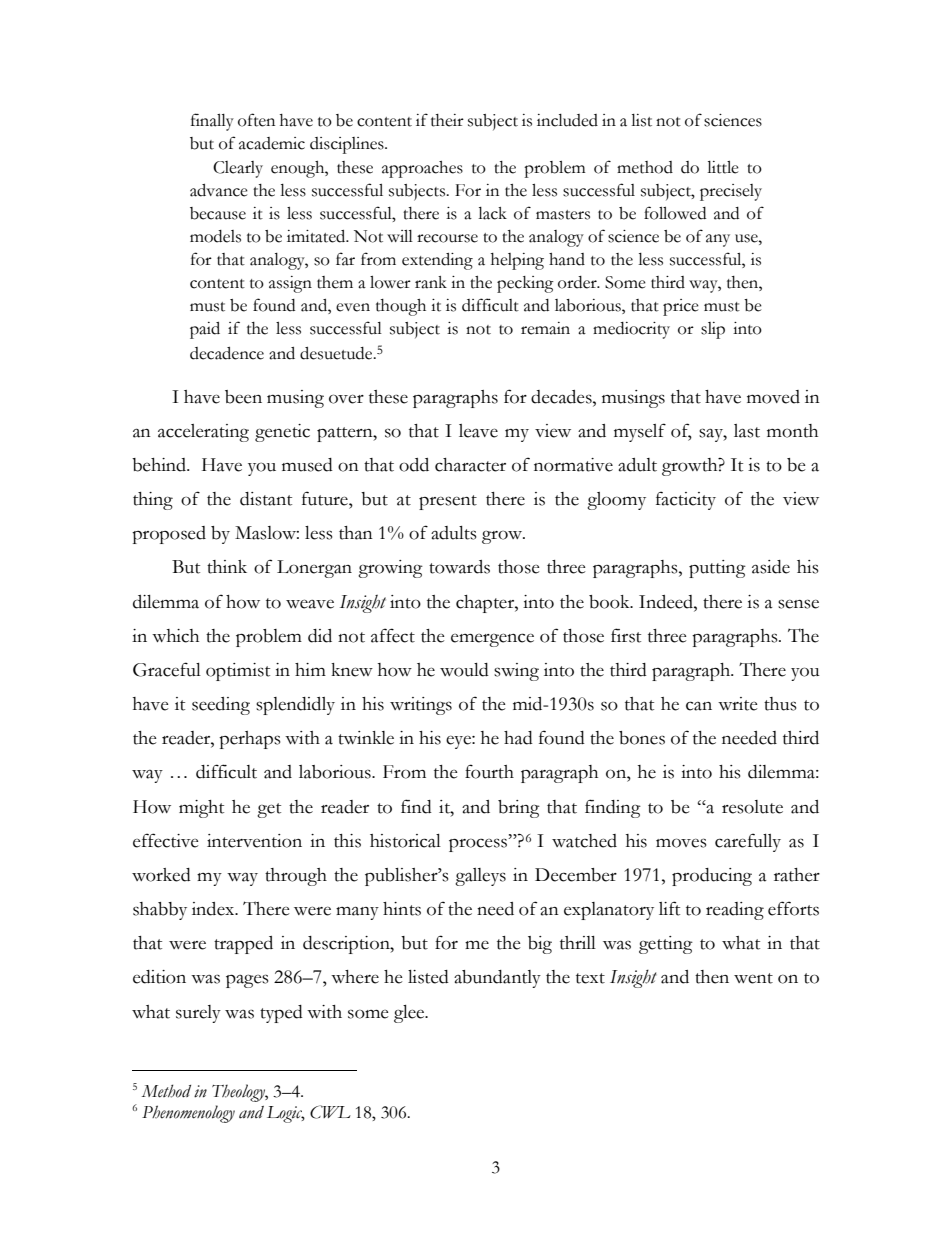 This screenshot has width=952, height=1233. Describe the element at coordinates (479, 845) in the screenshot. I see `process` at that location.
